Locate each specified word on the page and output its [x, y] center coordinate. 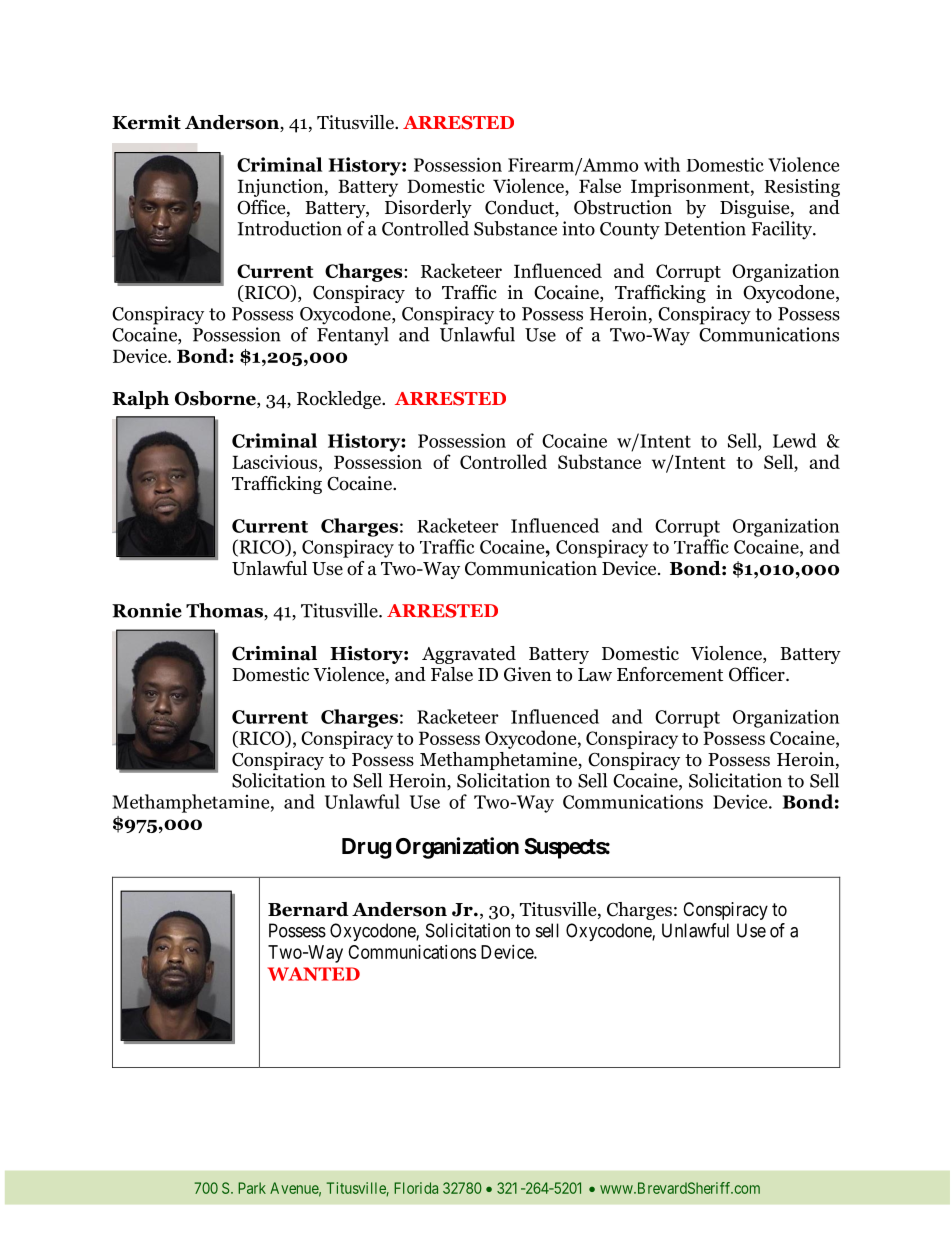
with [662, 164]
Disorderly [428, 209]
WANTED [314, 974]
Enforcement [670, 674]
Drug [366, 848]
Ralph [140, 400]
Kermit [146, 122]
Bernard [308, 909]
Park [252, 1188]
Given [528, 674]
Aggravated [469, 655]
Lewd [794, 440]
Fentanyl [353, 336]
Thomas [225, 611]
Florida [416, 1188]
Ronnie [147, 610]
